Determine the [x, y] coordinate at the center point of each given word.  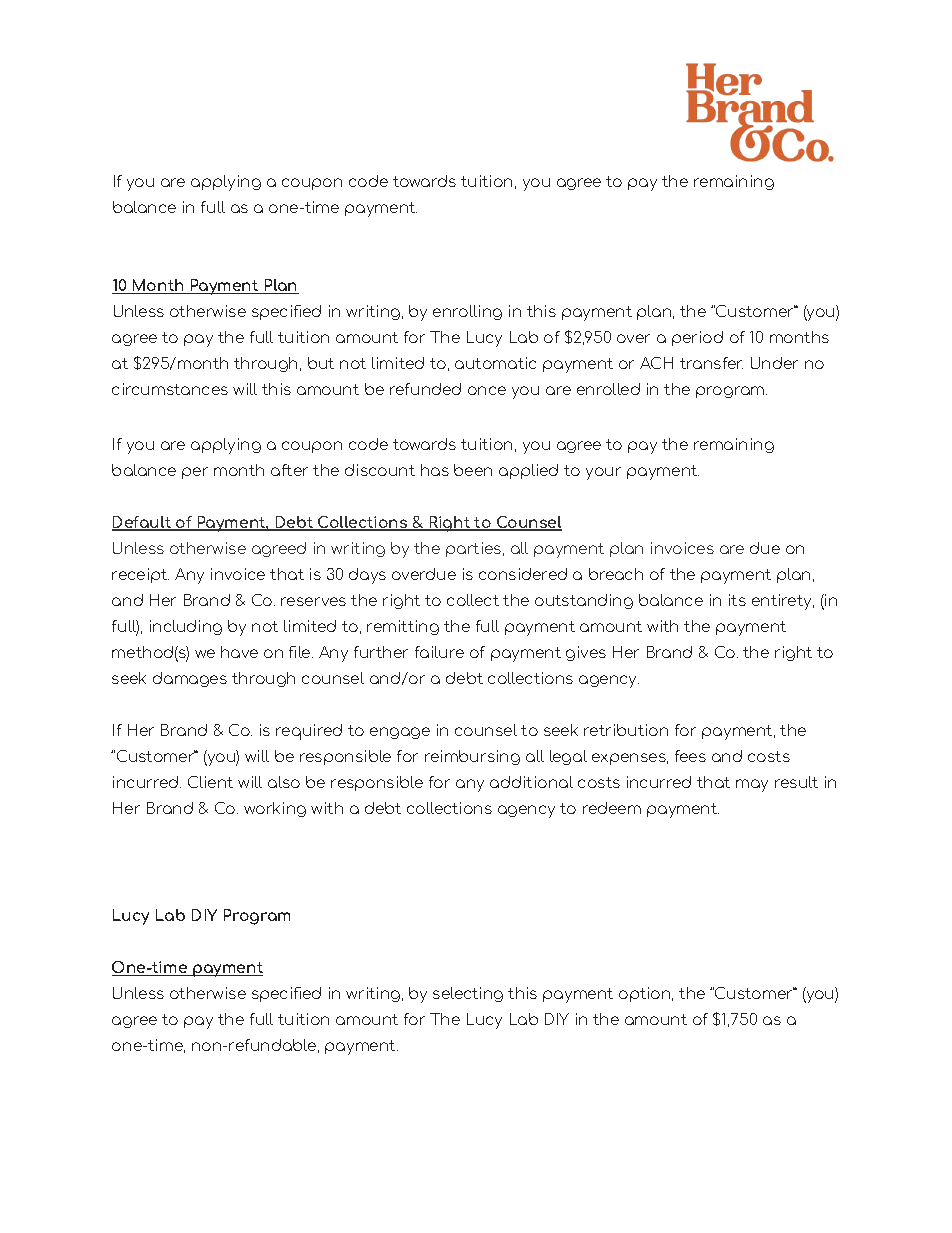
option [646, 994]
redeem [612, 808]
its [737, 600]
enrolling [467, 312]
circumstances [170, 389]
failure [439, 652]
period [697, 338]
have [239, 652]
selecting [468, 994]
